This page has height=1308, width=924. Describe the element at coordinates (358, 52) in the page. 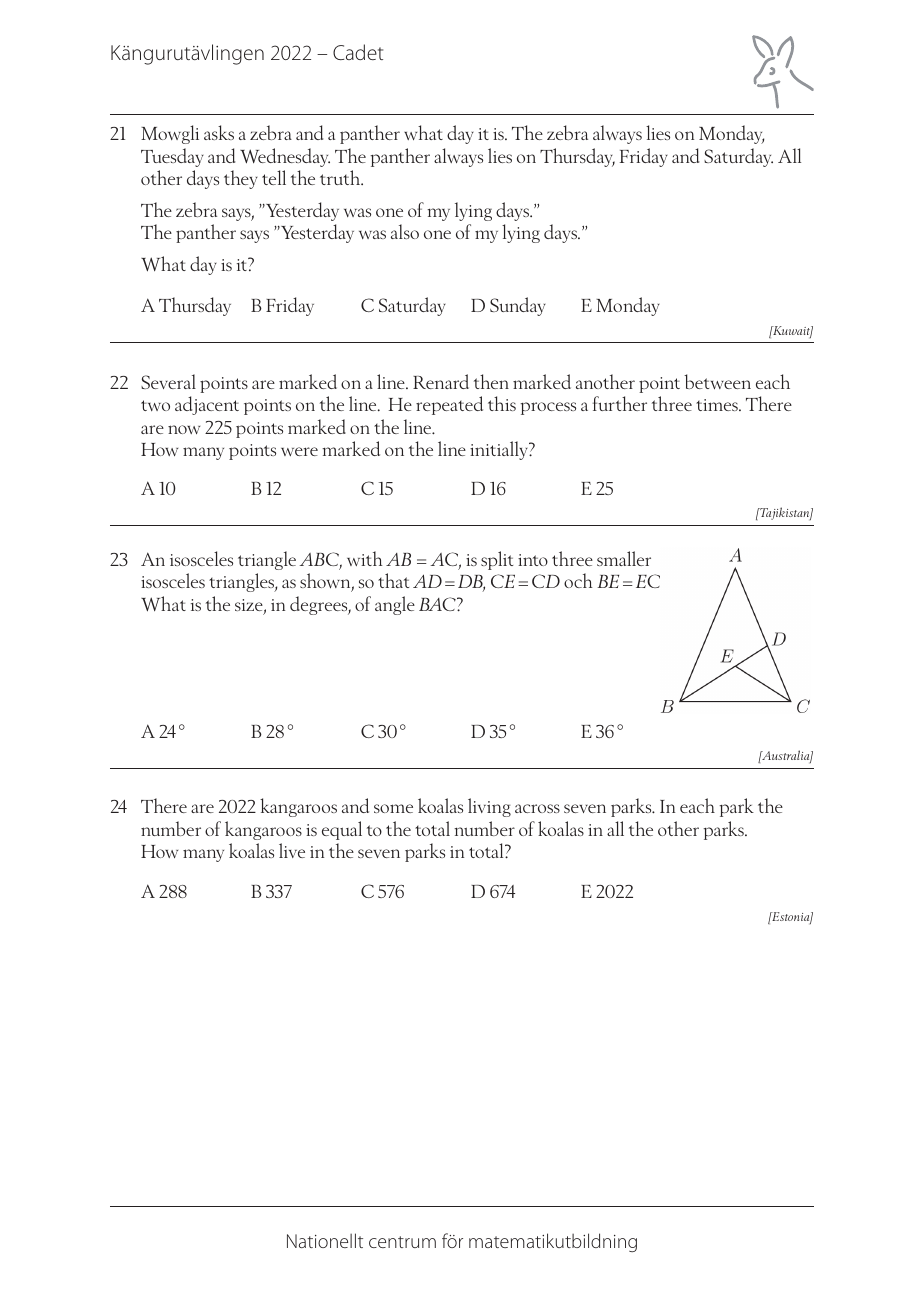

I see `Cadet` at that location.
